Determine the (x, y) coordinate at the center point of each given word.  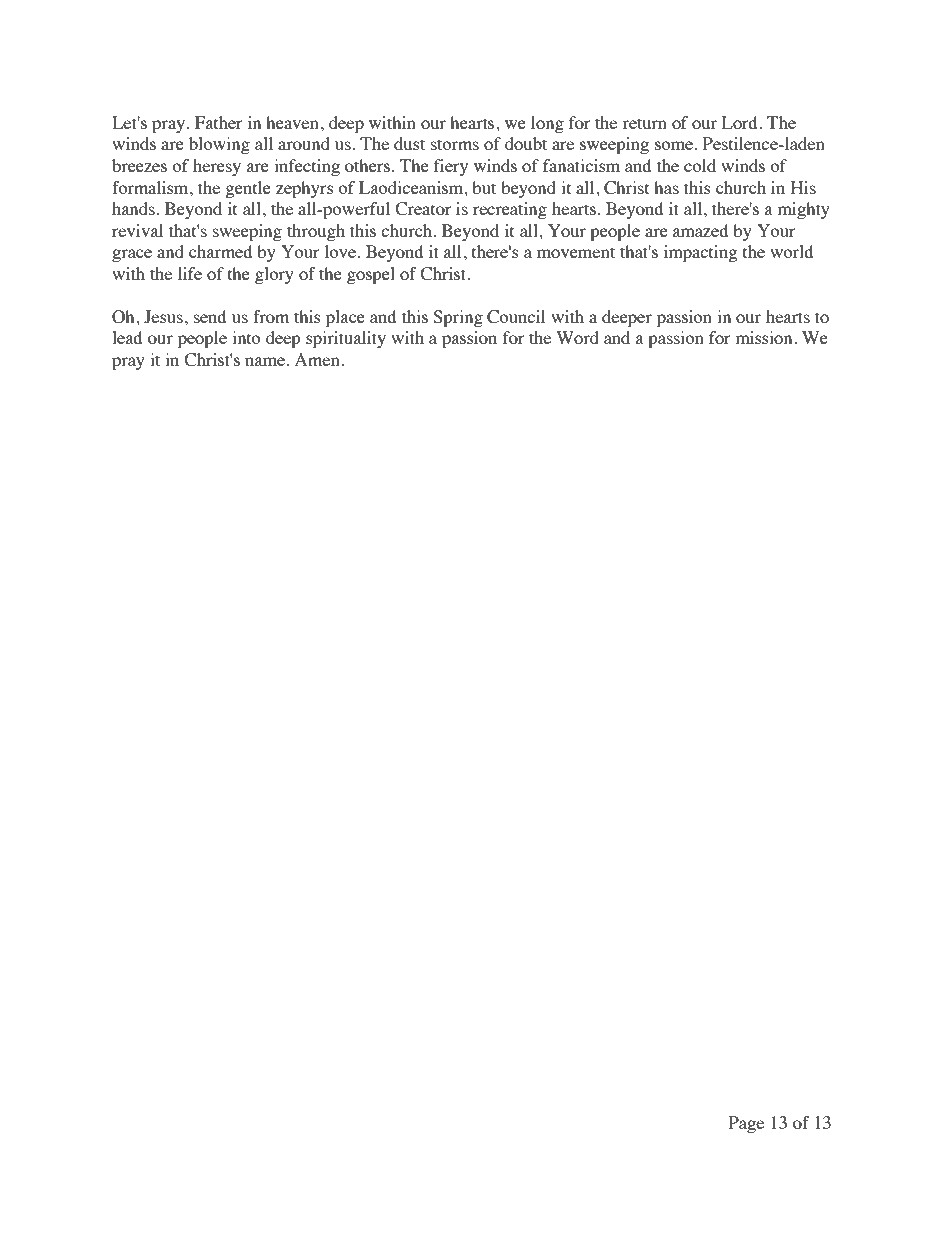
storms (455, 144)
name (265, 361)
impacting (700, 253)
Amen (317, 359)
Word (577, 337)
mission (765, 337)
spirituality (346, 339)
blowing (219, 145)
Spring (458, 318)
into (246, 337)
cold (700, 165)
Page (746, 1124)
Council (516, 317)
